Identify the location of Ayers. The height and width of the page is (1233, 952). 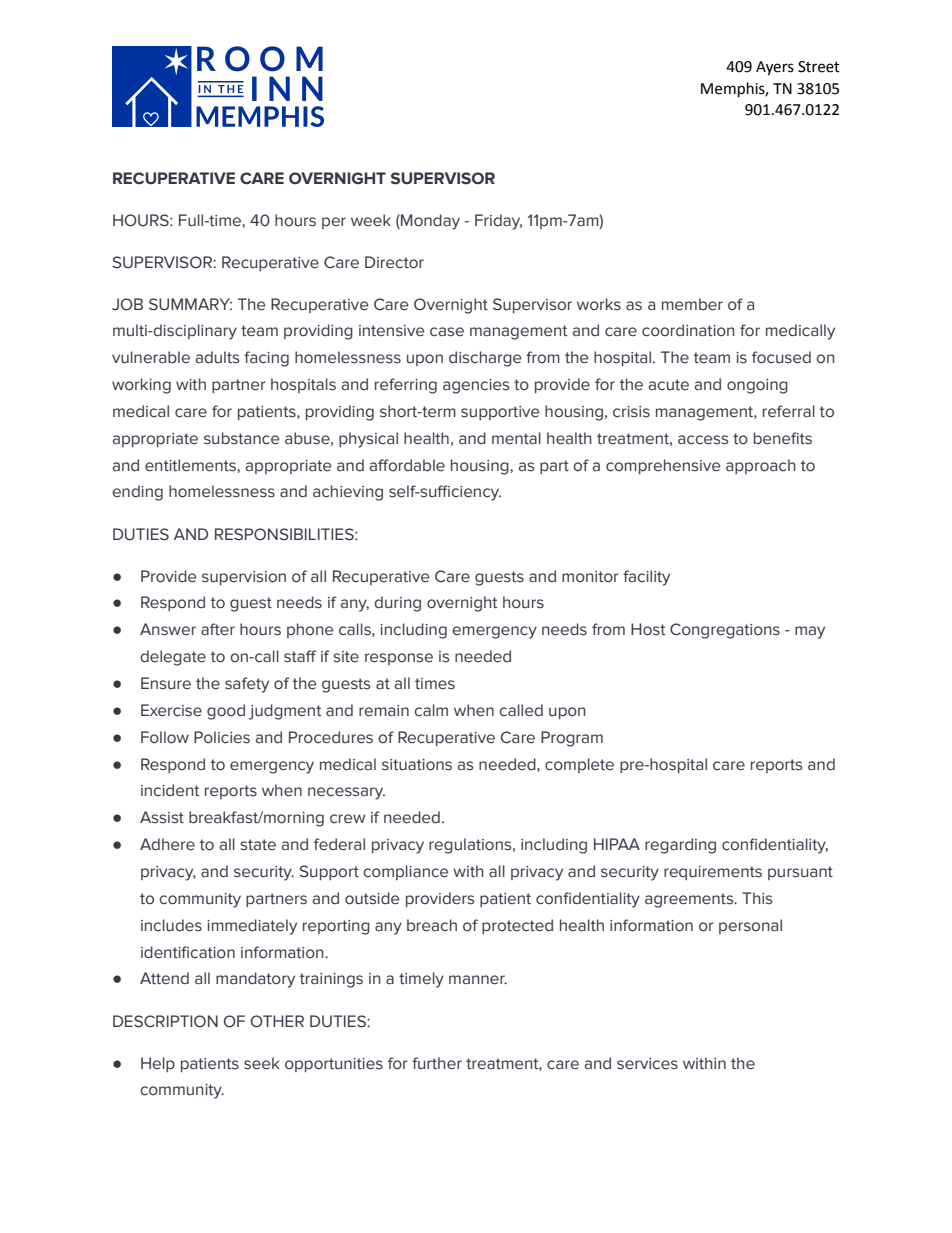
(775, 68).
